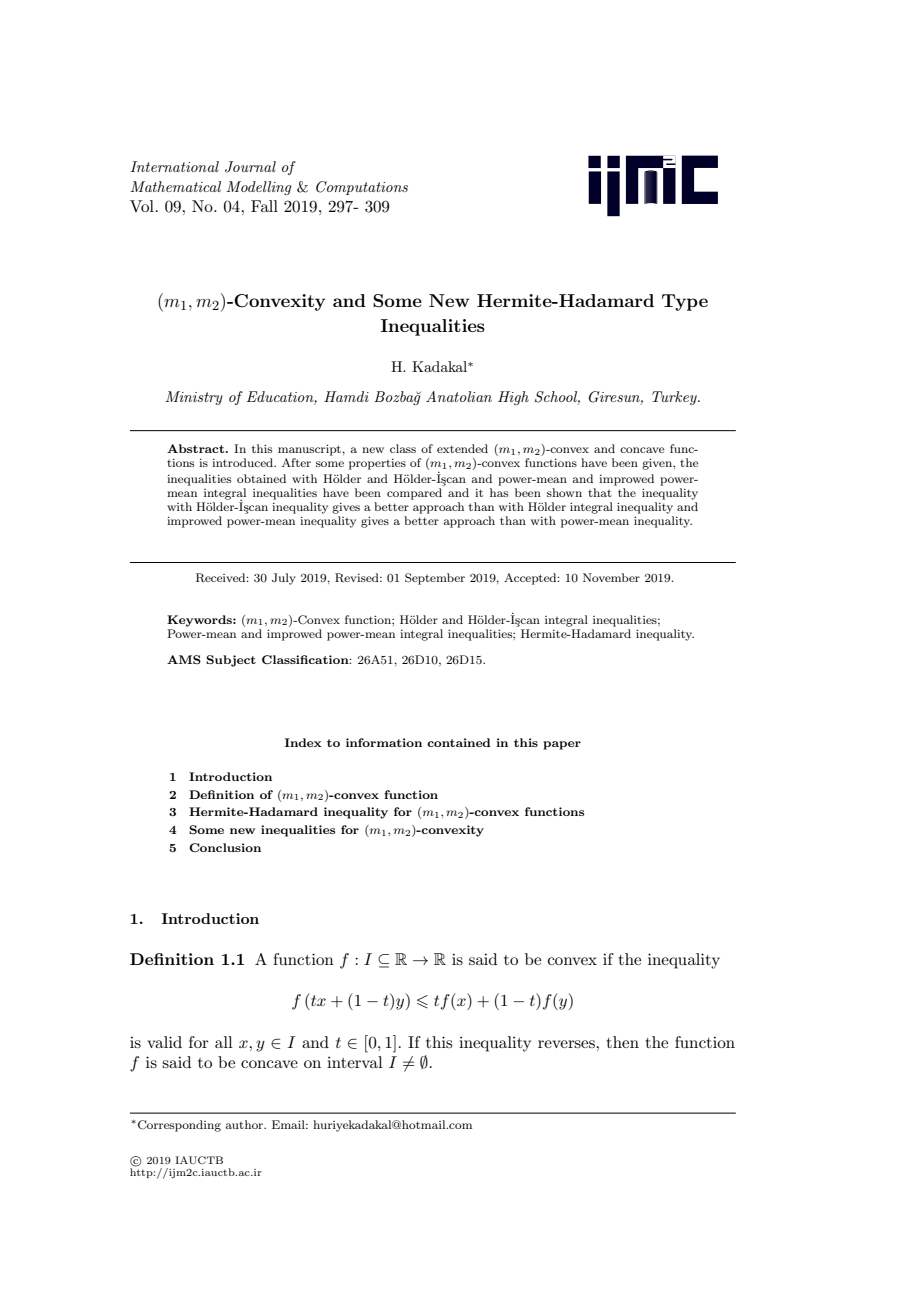 This image has width=924, height=1308. I want to click on AMS, so click(184, 659).
